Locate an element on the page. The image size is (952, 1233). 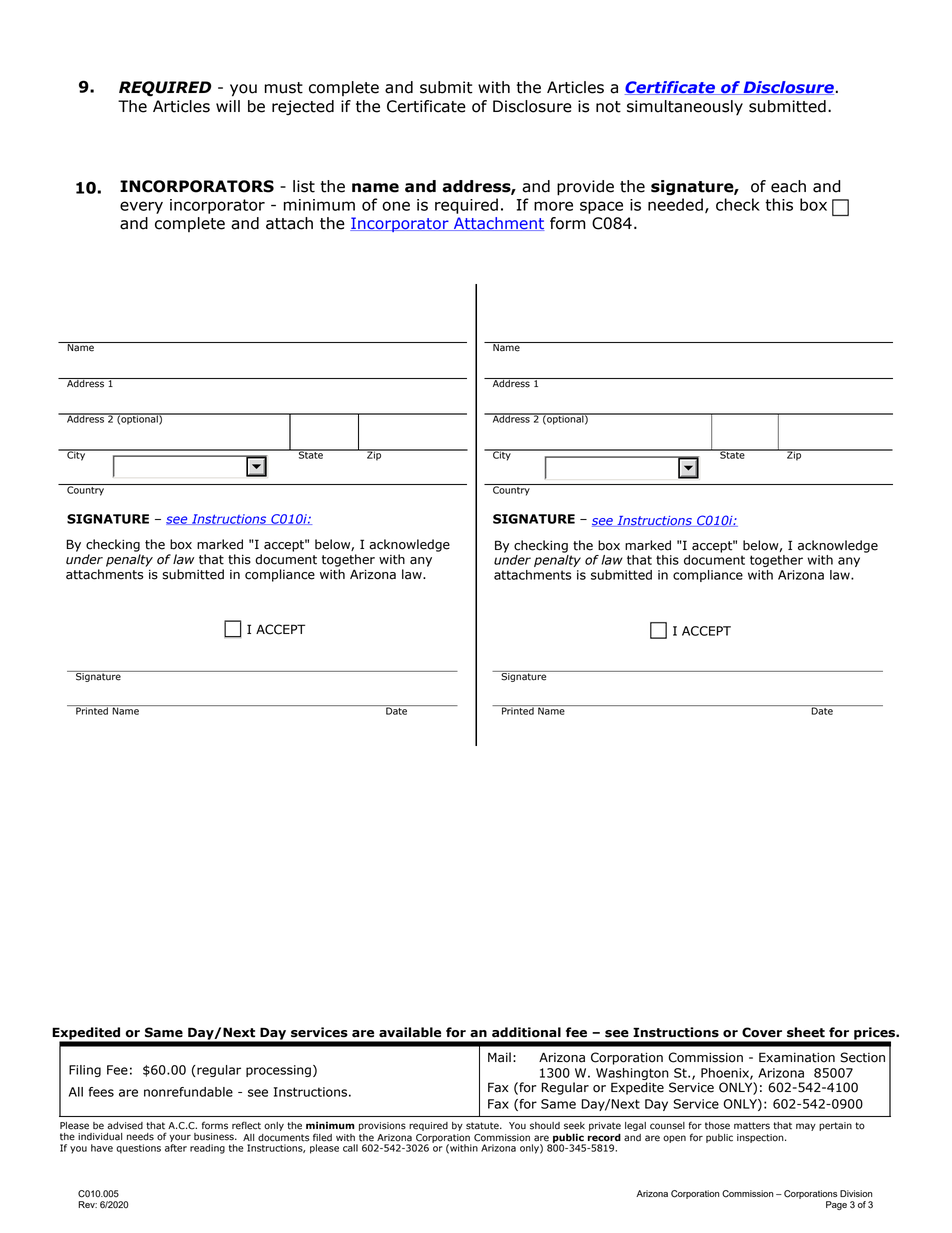
additional is located at coordinates (526, 1032).
